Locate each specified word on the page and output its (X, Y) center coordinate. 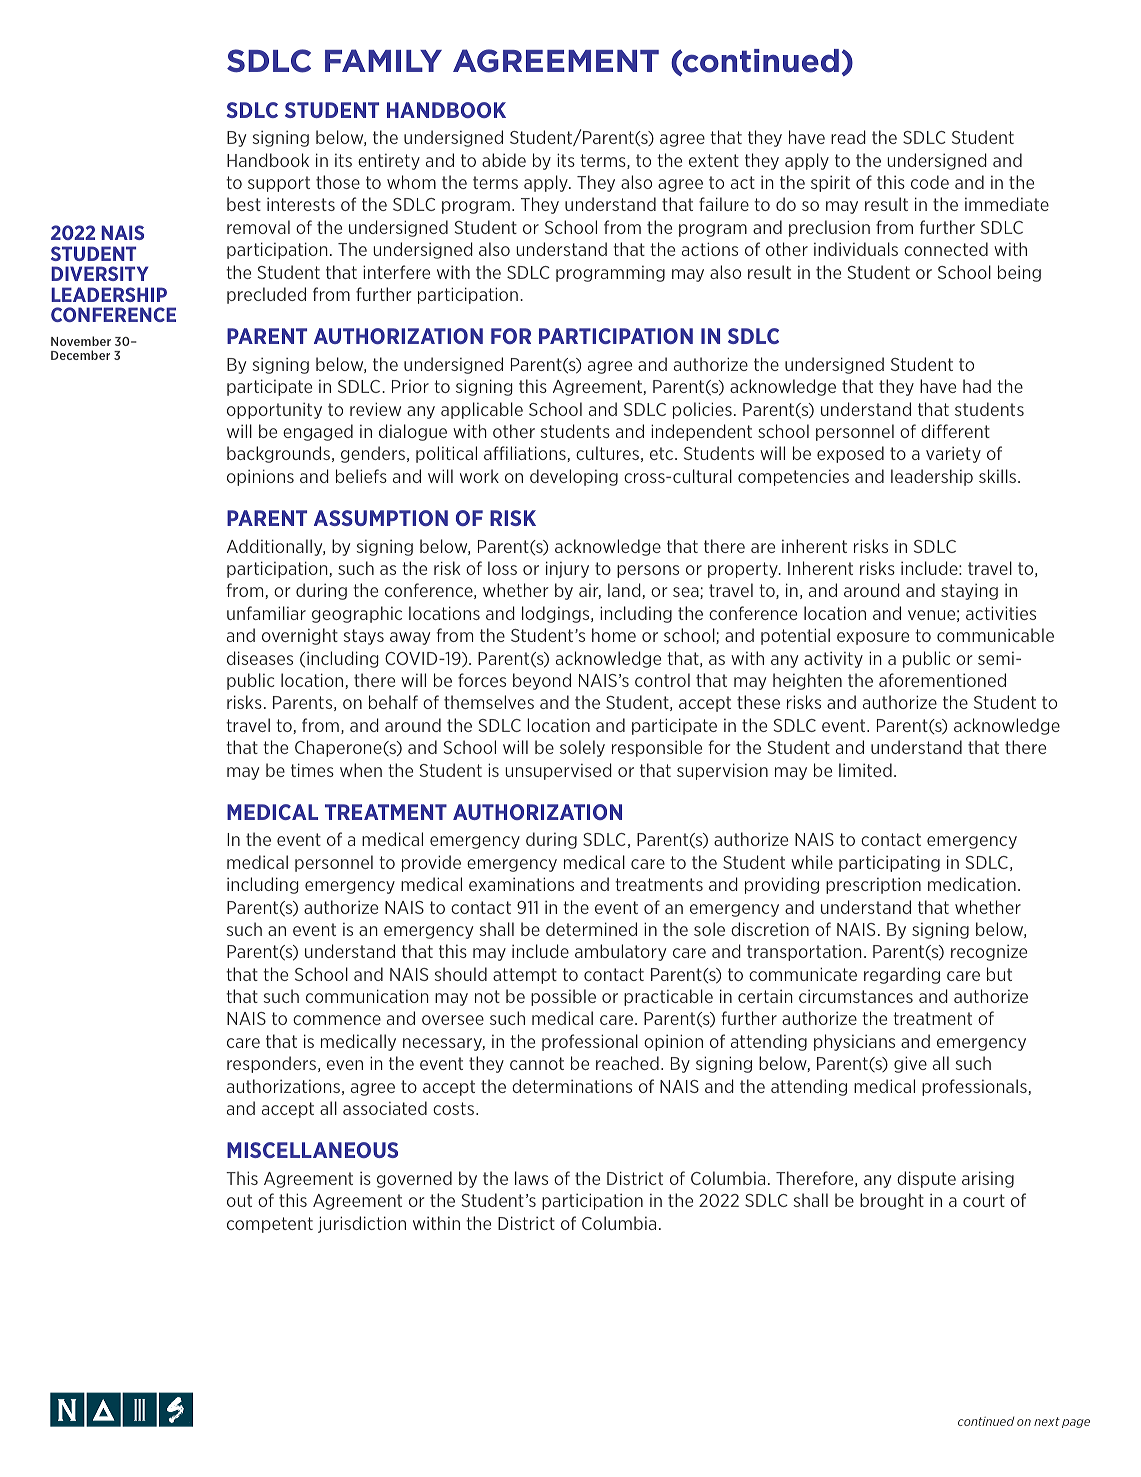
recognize (989, 952)
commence (337, 1020)
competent (270, 1225)
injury (567, 569)
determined (591, 929)
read (848, 137)
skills (999, 476)
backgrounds (278, 454)
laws (531, 1178)
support (279, 184)
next (1047, 1421)
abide (504, 160)
